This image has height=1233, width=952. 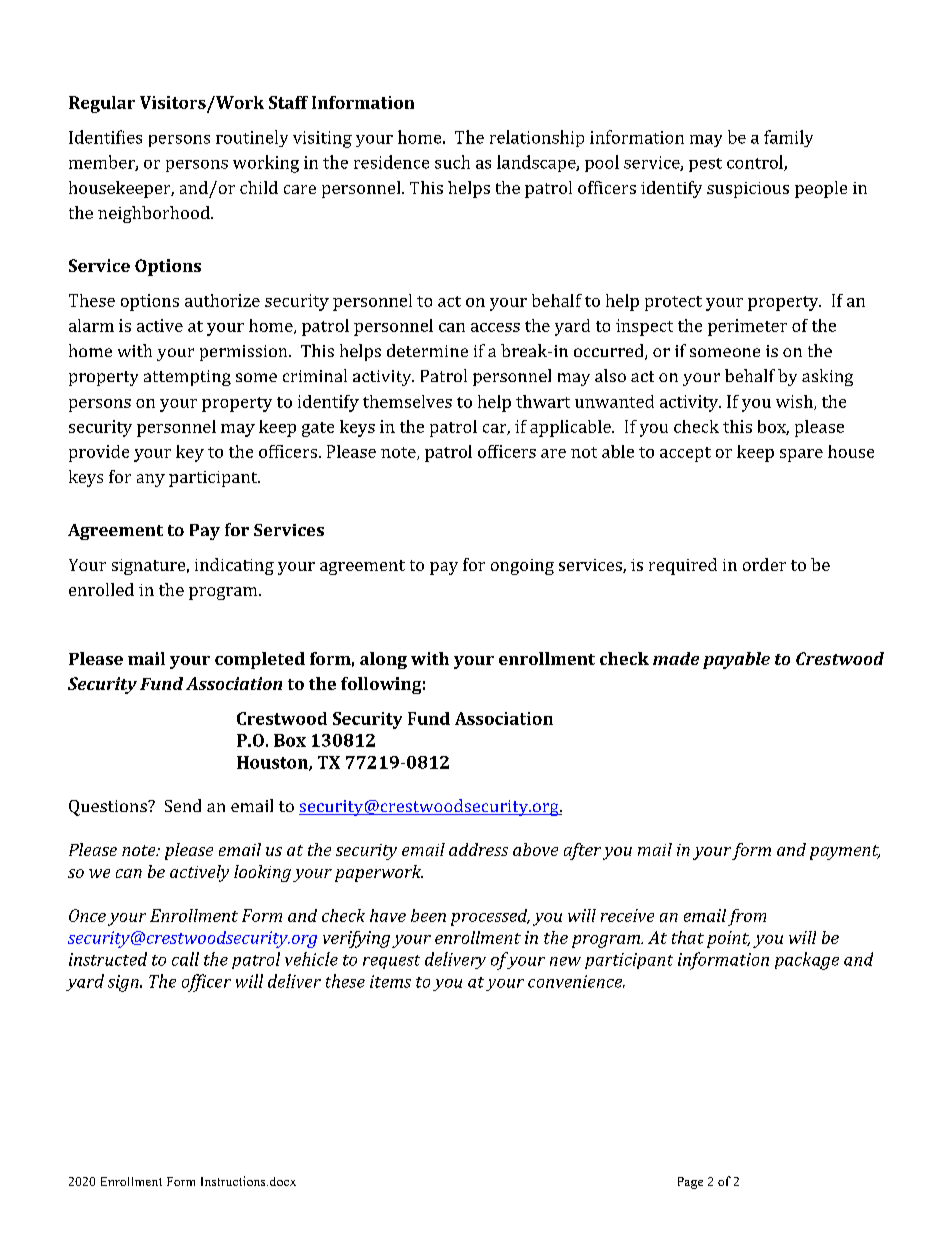 I want to click on Identifies, so click(x=105, y=137).
